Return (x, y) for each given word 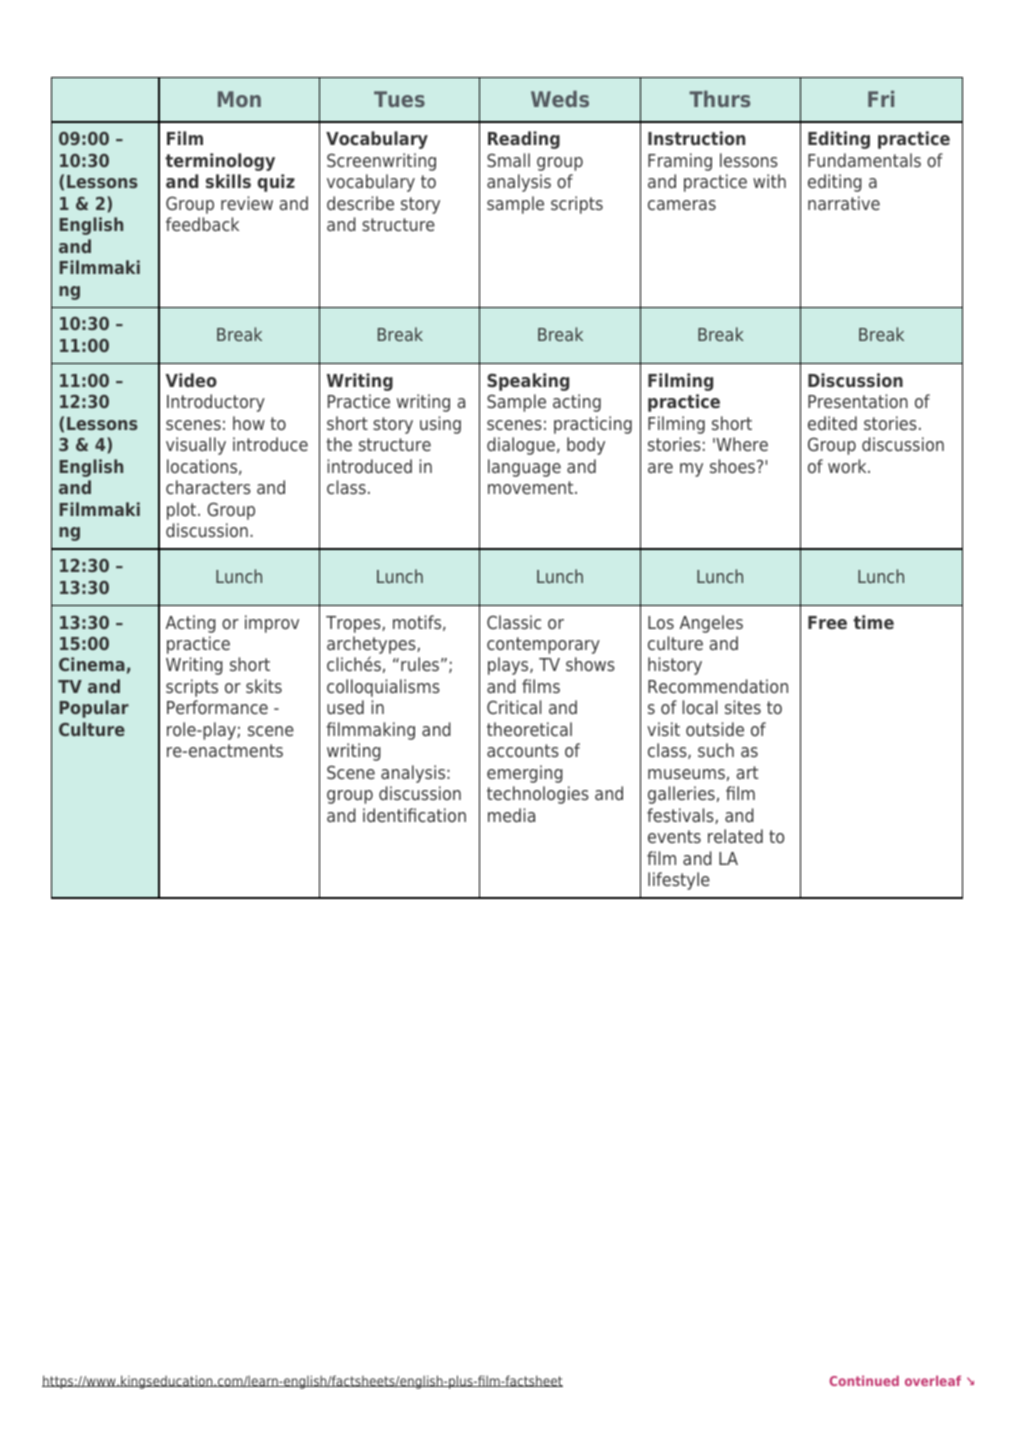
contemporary (543, 645)
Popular (94, 709)
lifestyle (679, 881)
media (511, 815)
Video (191, 380)
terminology (220, 162)
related (735, 836)
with (769, 181)
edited (832, 423)
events (674, 836)
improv (272, 624)
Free (827, 622)
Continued (864, 1380)
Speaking (528, 382)
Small (508, 160)
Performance (217, 707)
